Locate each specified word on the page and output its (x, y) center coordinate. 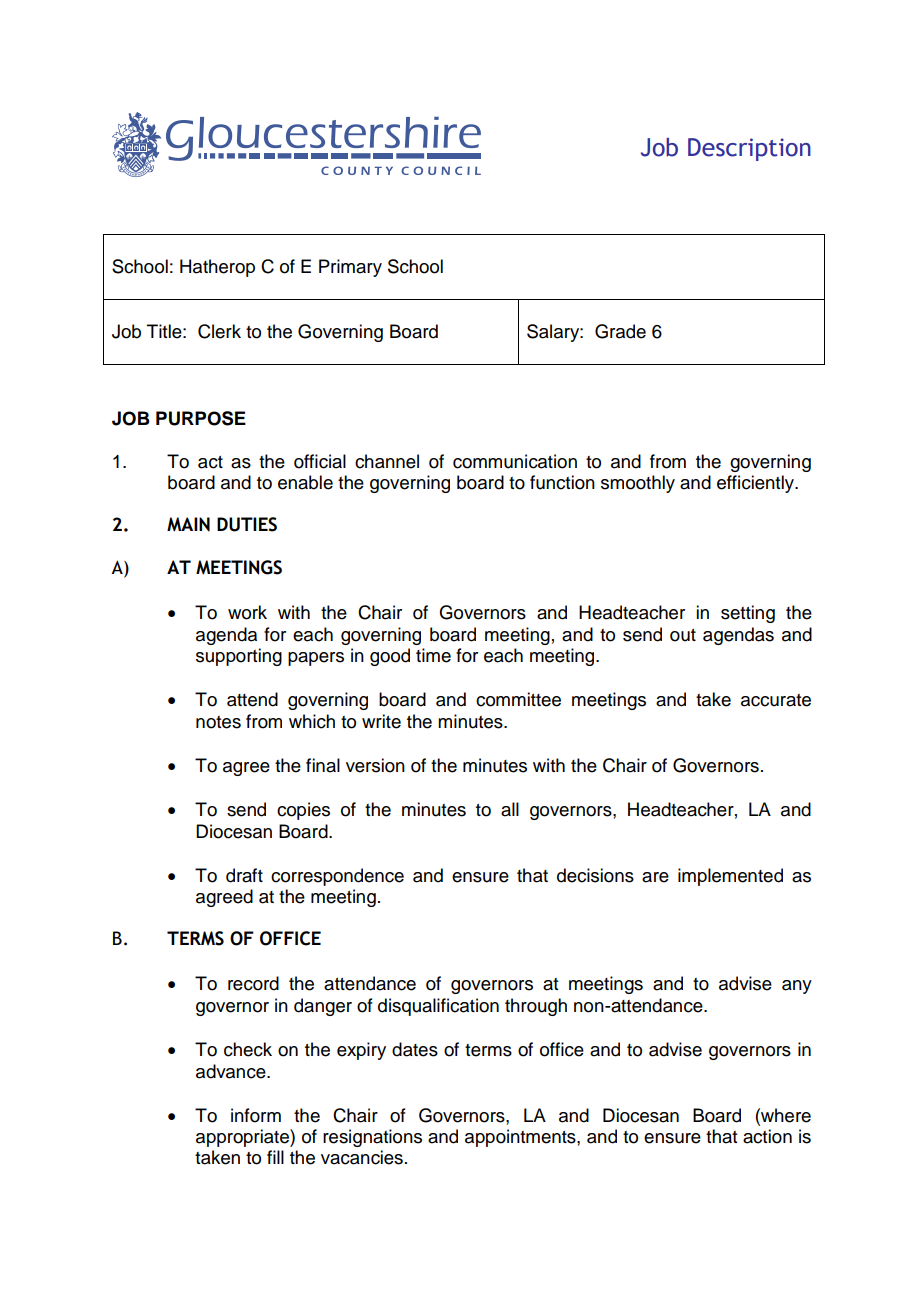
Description (749, 149)
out (683, 635)
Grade (620, 331)
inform (256, 1115)
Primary (350, 268)
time (433, 655)
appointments (521, 1138)
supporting (239, 657)
